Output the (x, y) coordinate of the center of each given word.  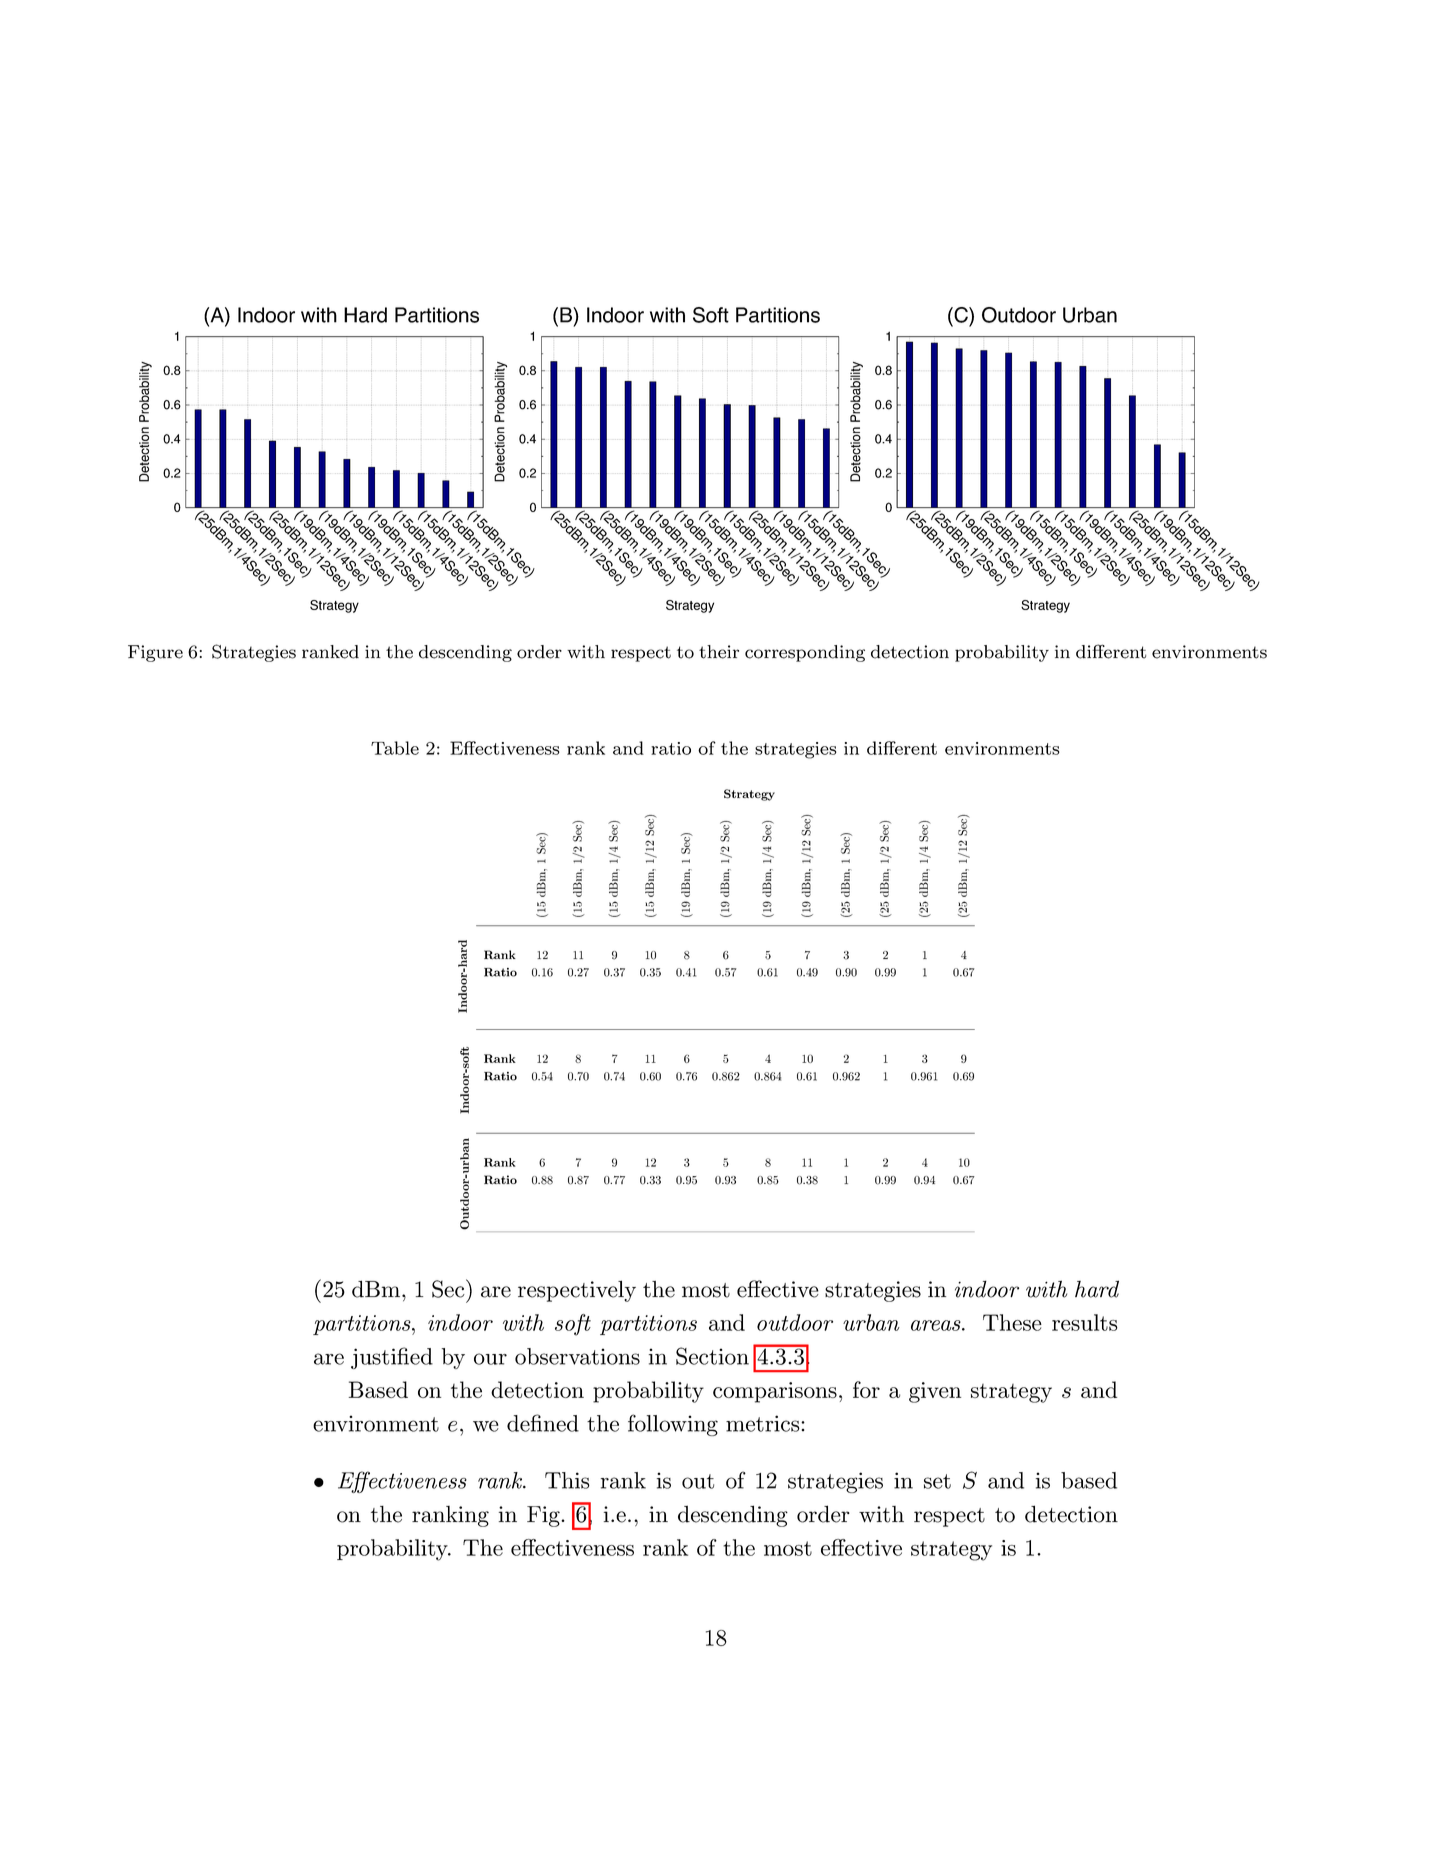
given (935, 1392)
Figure (155, 653)
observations (577, 1356)
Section (712, 1356)
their (719, 652)
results (1085, 1322)
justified (392, 1358)
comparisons (775, 1392)
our (490, 1359)
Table (395, 748)
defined (543, 1423)
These (1012, 1322)
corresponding (805, 653)
